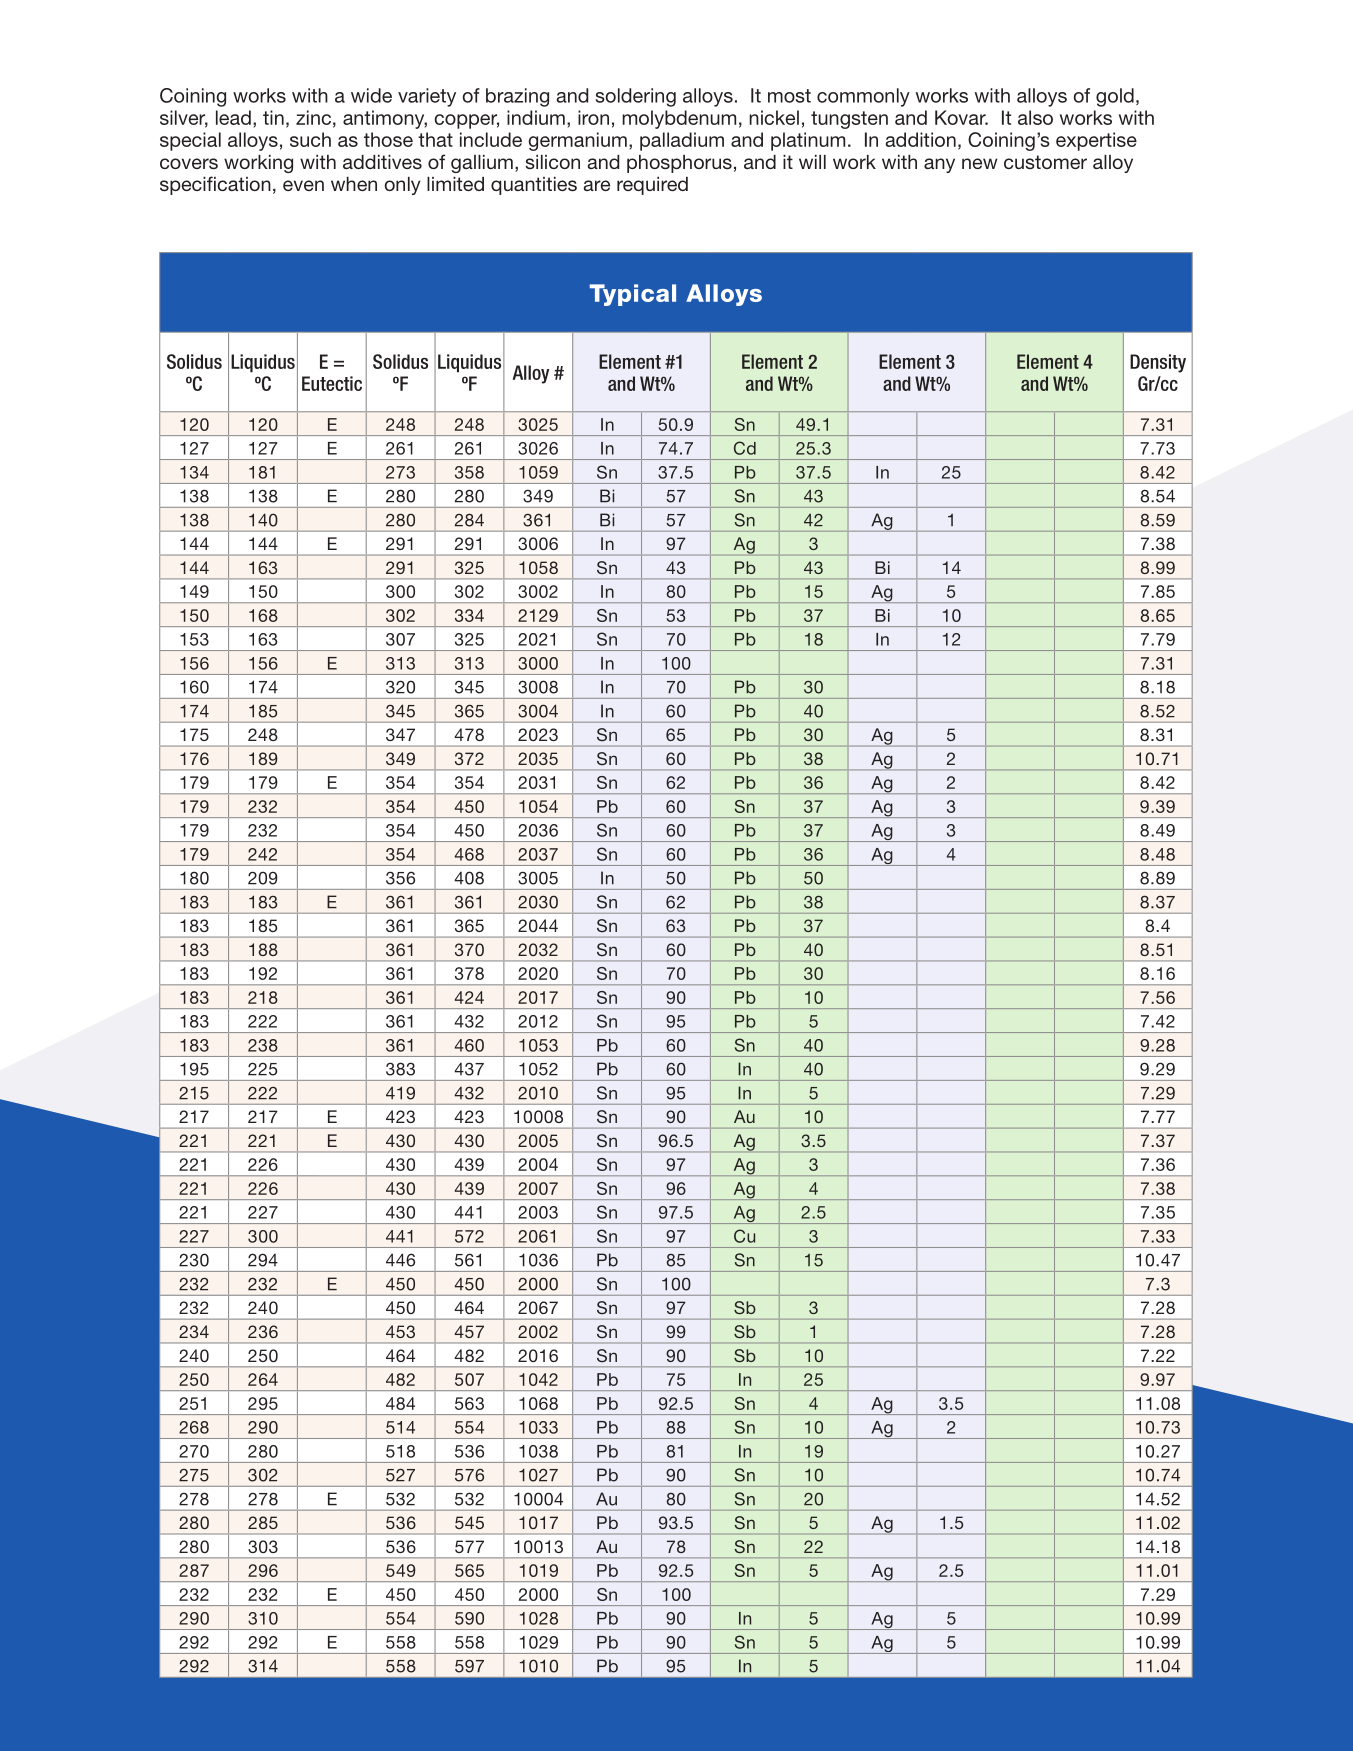 The height and width of the screenshot is (1751, 1353). What do you see at coordinates (980, 163) in the screenshot?
I see `new` at bounding box center [980, 163].
